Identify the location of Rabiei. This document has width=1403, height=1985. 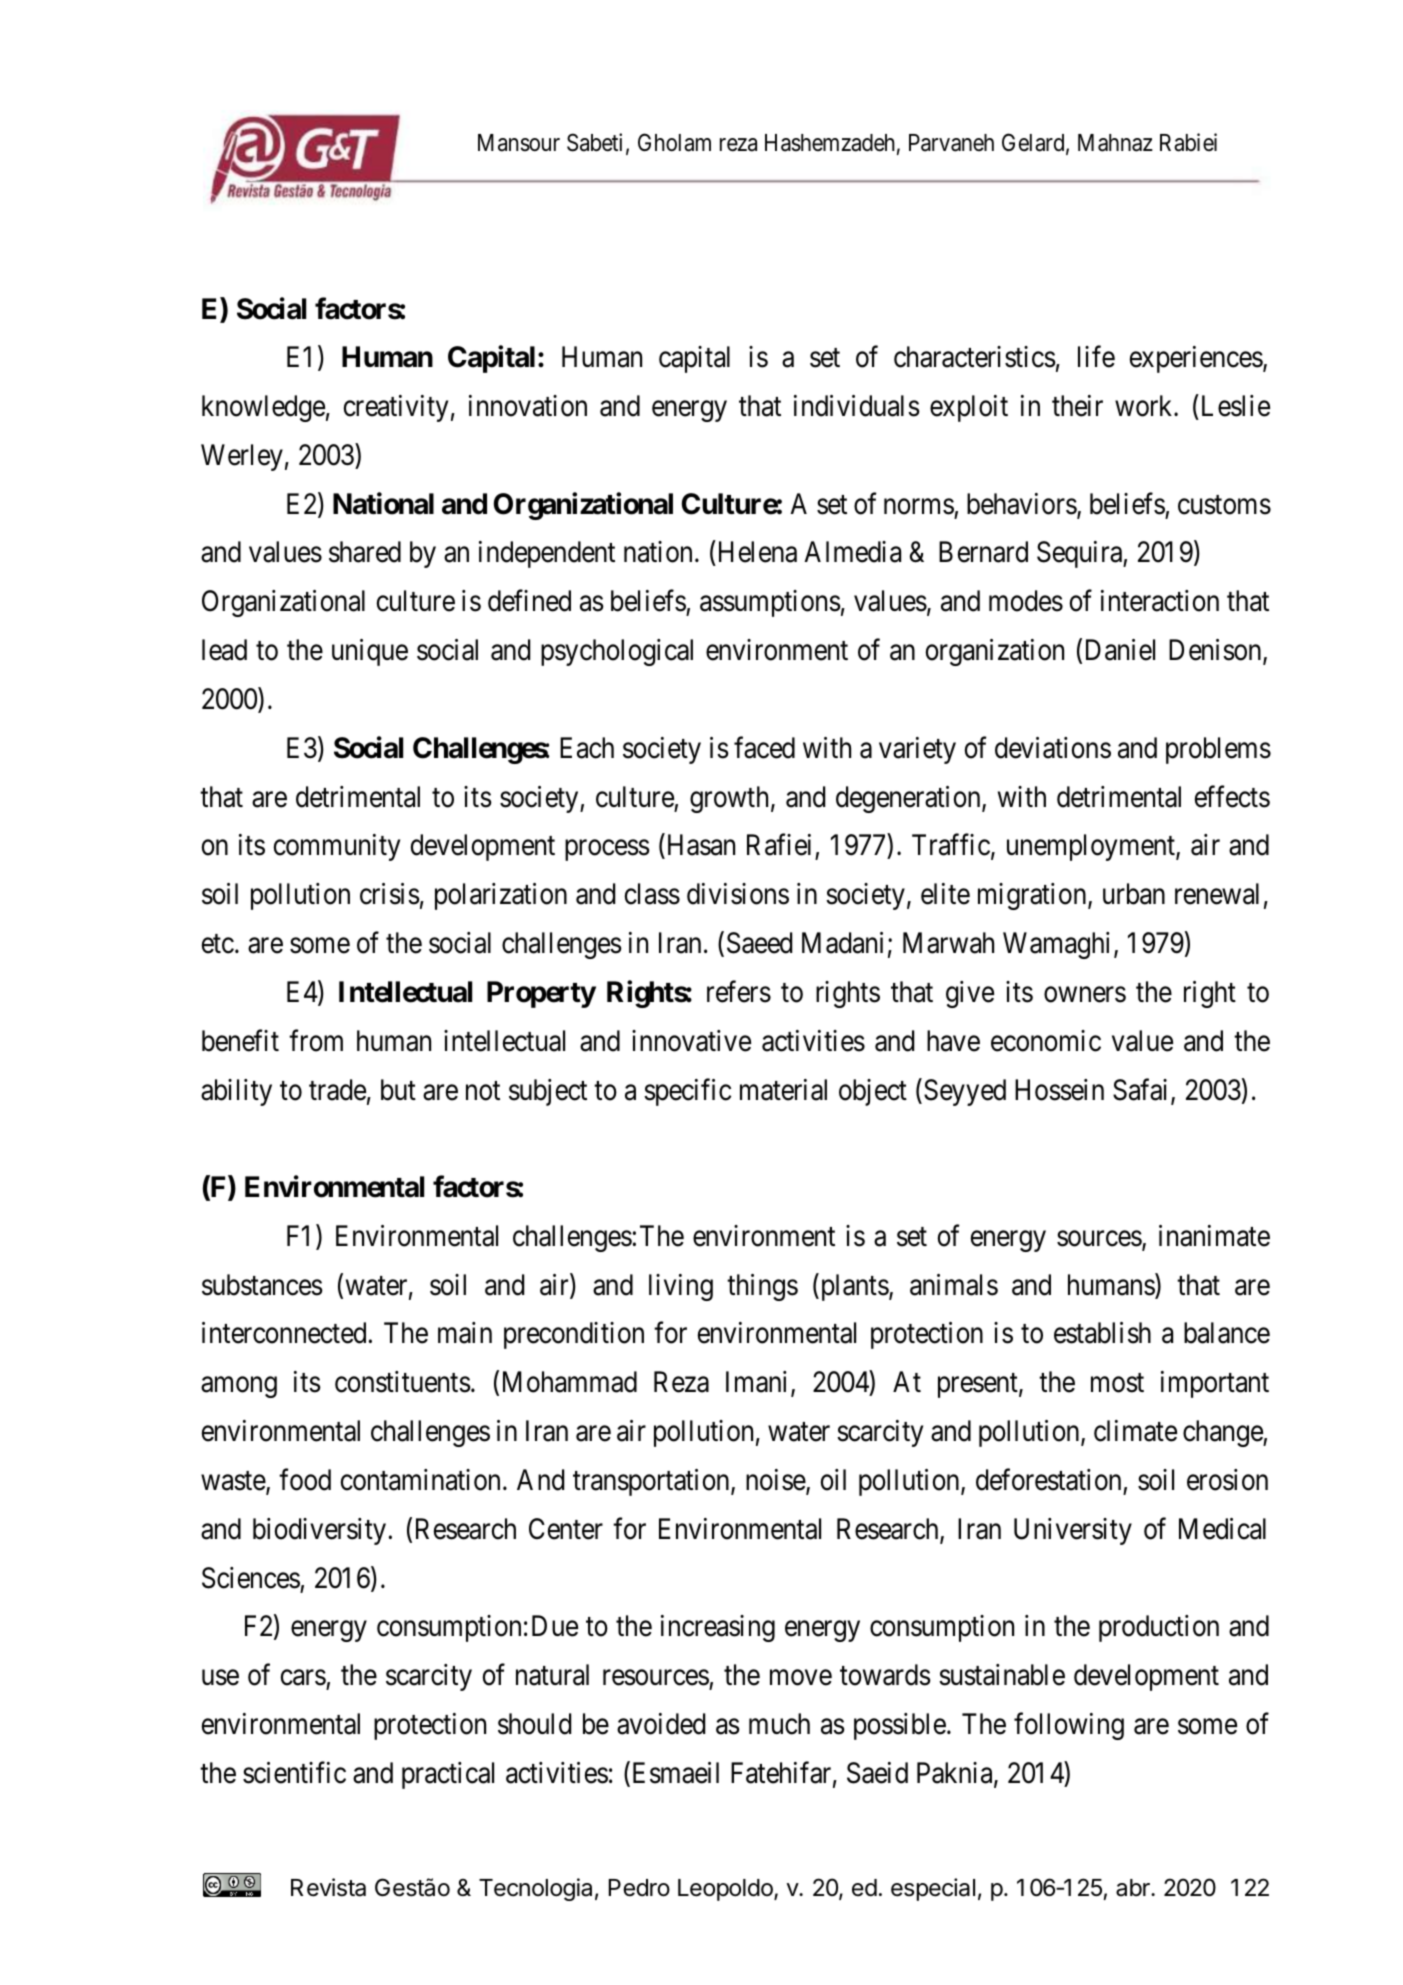
(1188, 142).
